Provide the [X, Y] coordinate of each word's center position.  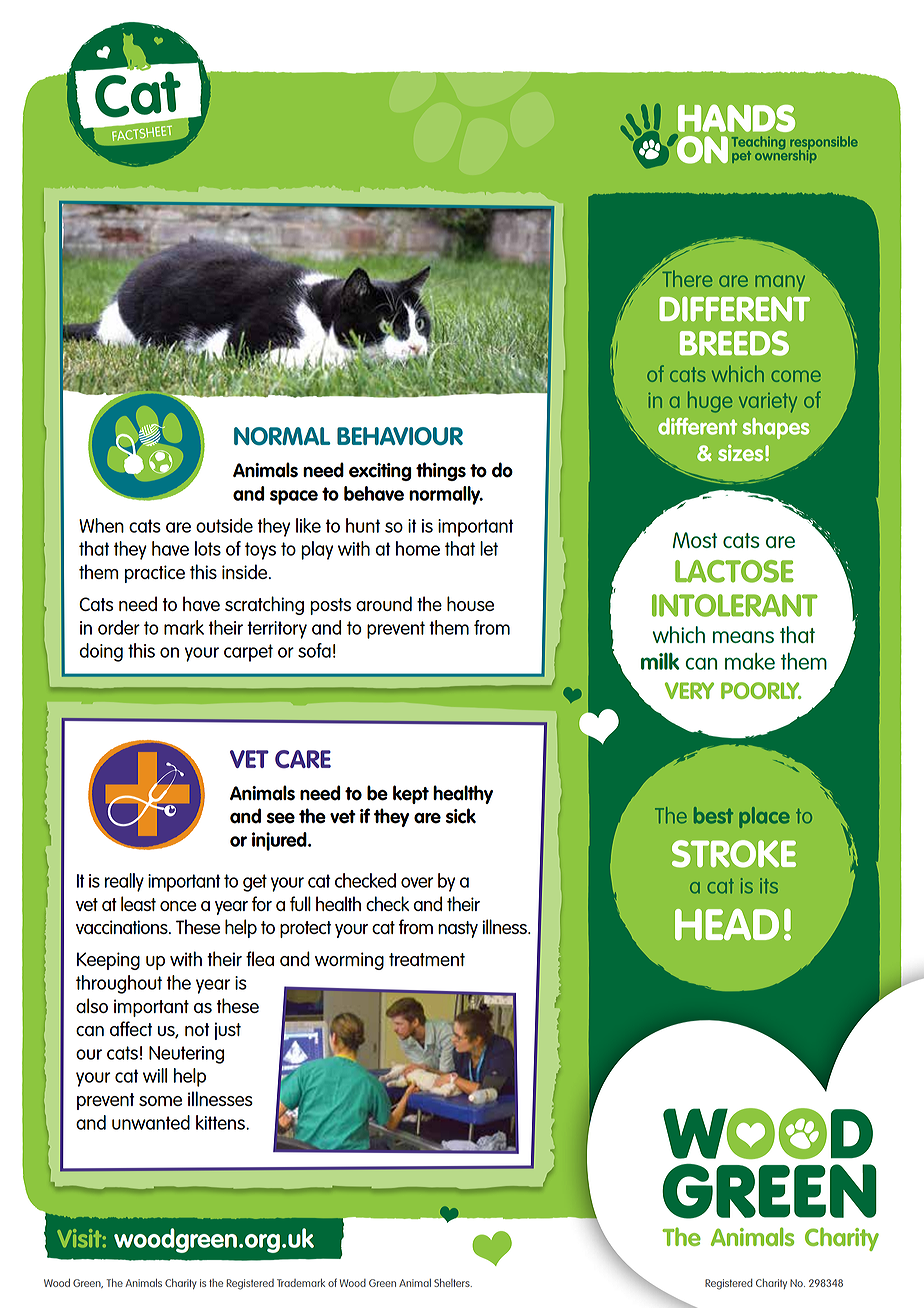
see [281, 818]
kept [411, 794]
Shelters [453, 1283]
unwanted [151, 1122]
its [769, 886]
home [418, 548]
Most [695, 540]
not [197, 1029]
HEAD [727, 924]
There [687, 279]
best [713, 815]
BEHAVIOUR [400, 436]
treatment [427, 959]
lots [208, 548]
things [441, 471]
